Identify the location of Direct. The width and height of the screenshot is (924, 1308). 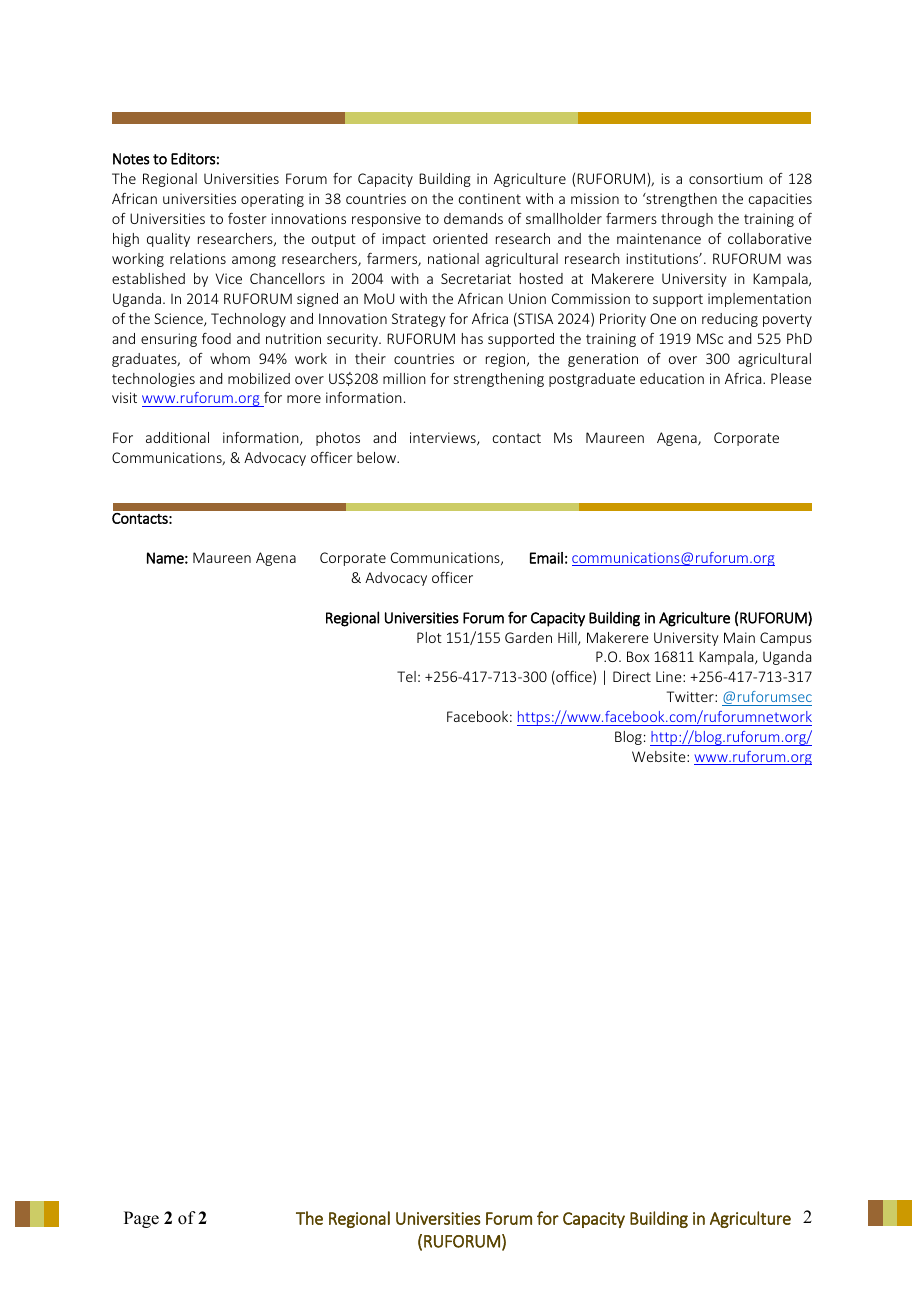
(632, 676).
